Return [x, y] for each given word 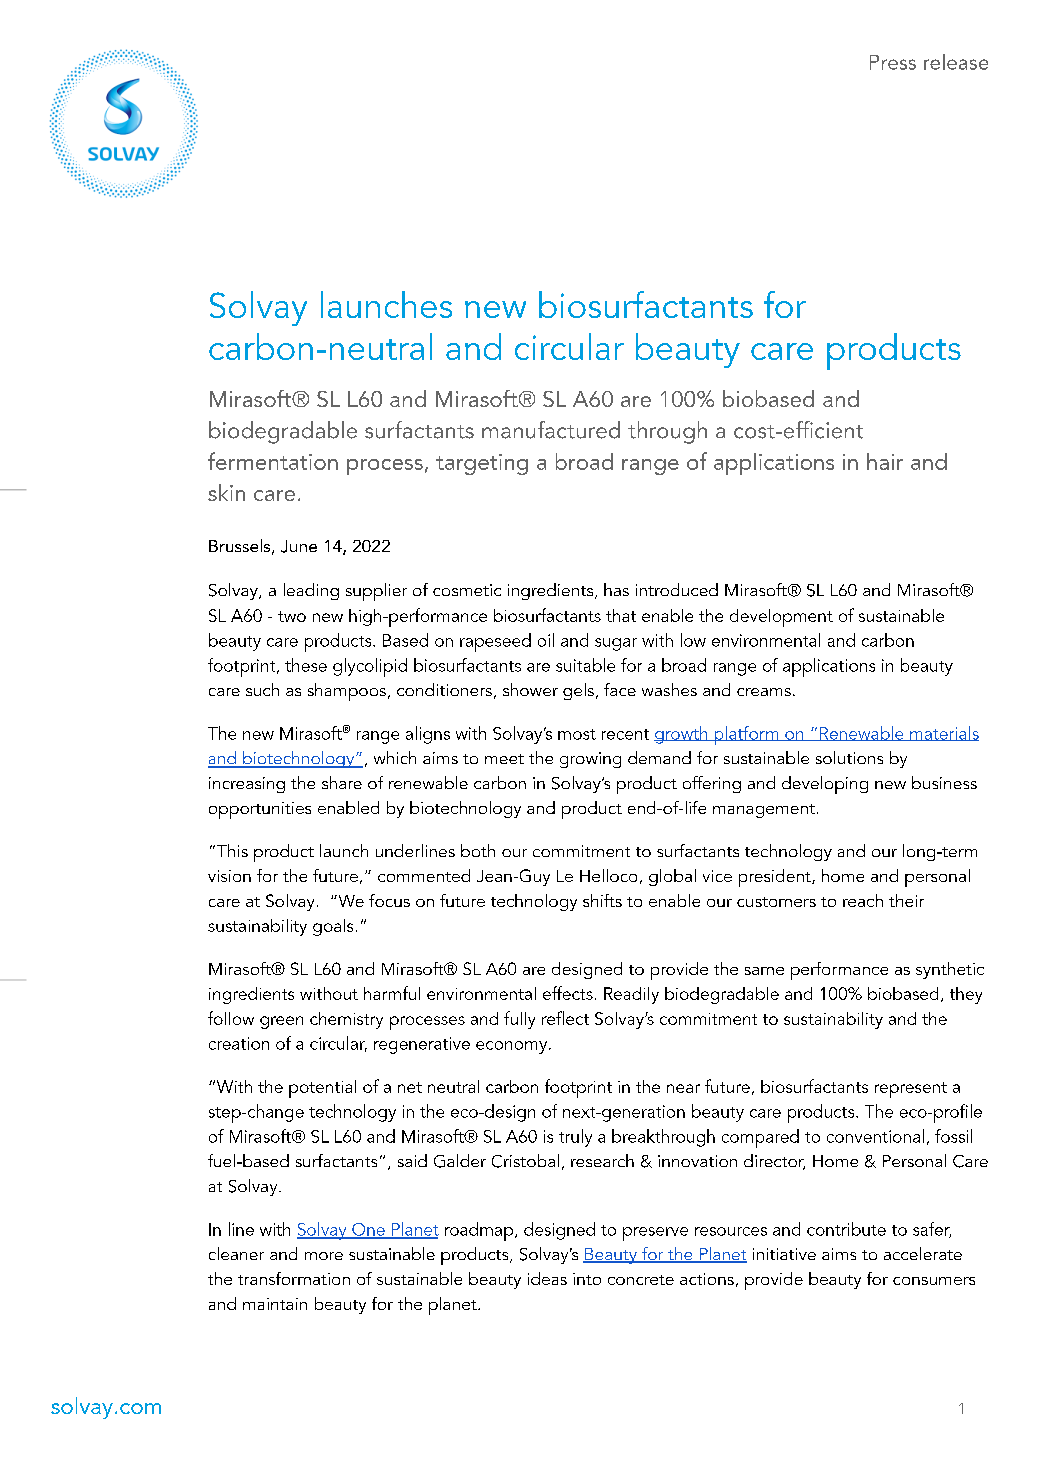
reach [863, 900]
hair [885, 461]
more [324, 1256]
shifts [602, 900]
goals [333, 927]
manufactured [551, 430]
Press [893, 62]
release [956, 62]
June [299, 546]
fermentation [273, 461]
